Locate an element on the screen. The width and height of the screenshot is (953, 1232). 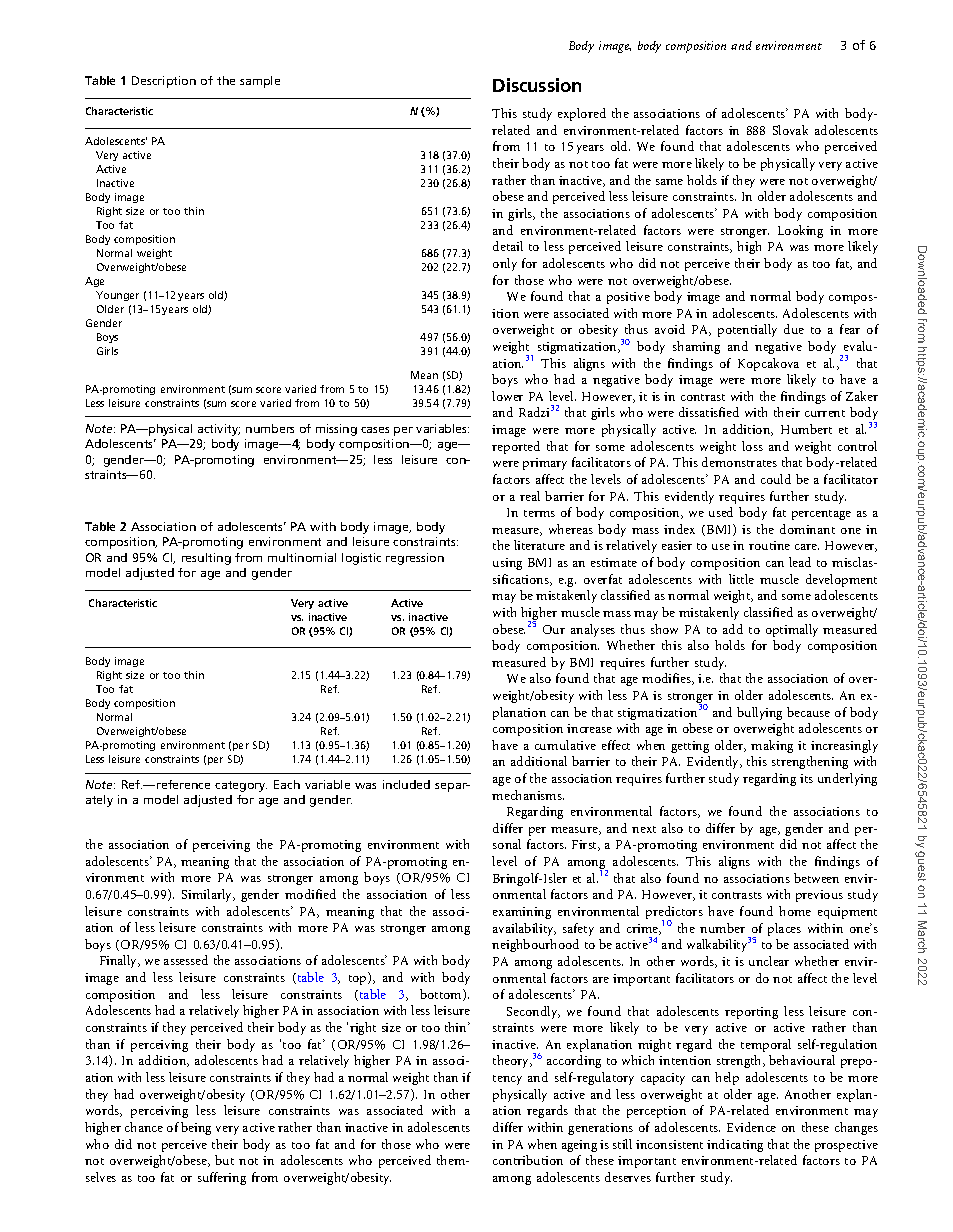
optimally is located at coordinates (792, 630).
